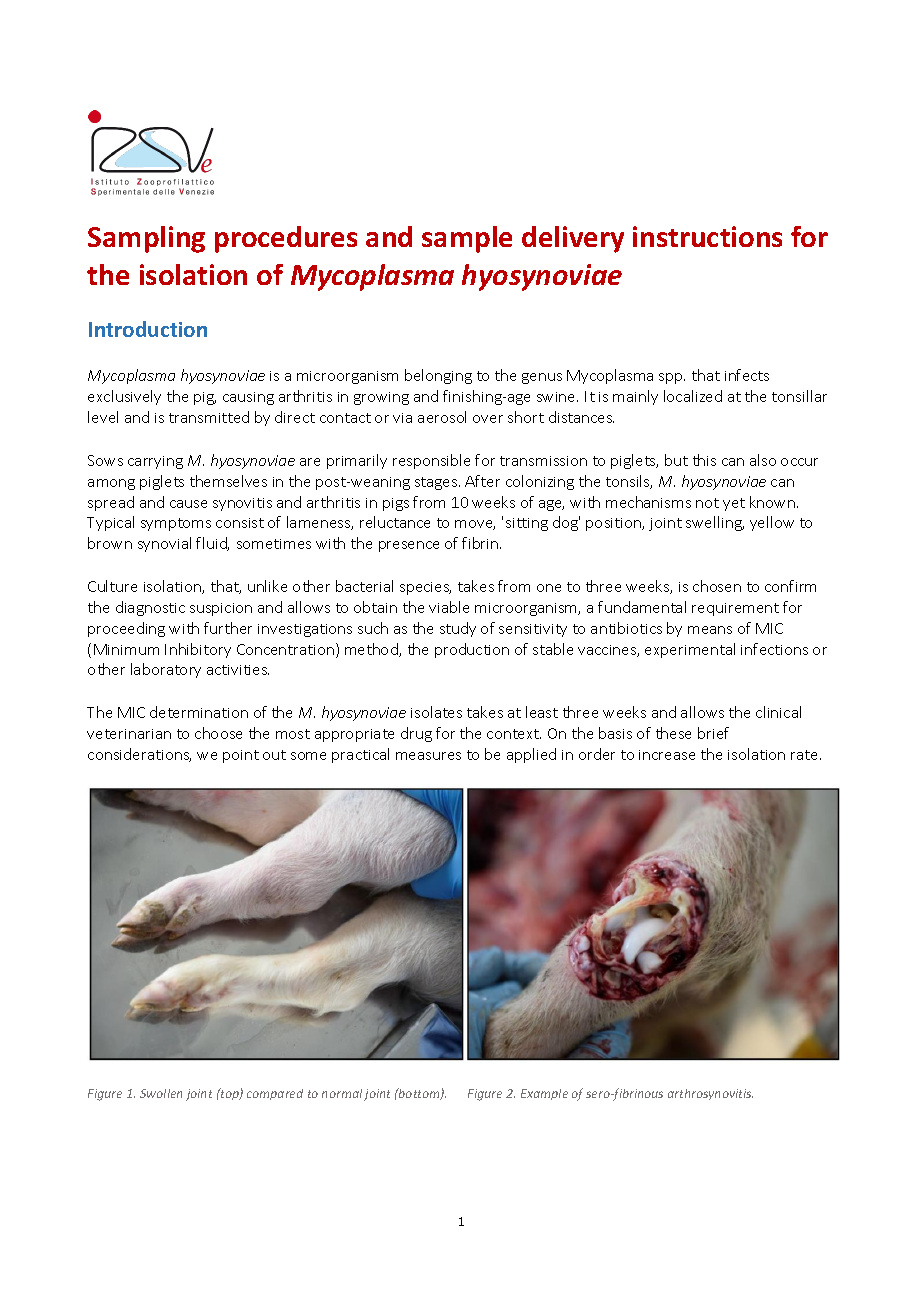  What do you see at coordinates (146, 239) in the screenshot?
I see `Sampling` at bounding box center [146, 239].
